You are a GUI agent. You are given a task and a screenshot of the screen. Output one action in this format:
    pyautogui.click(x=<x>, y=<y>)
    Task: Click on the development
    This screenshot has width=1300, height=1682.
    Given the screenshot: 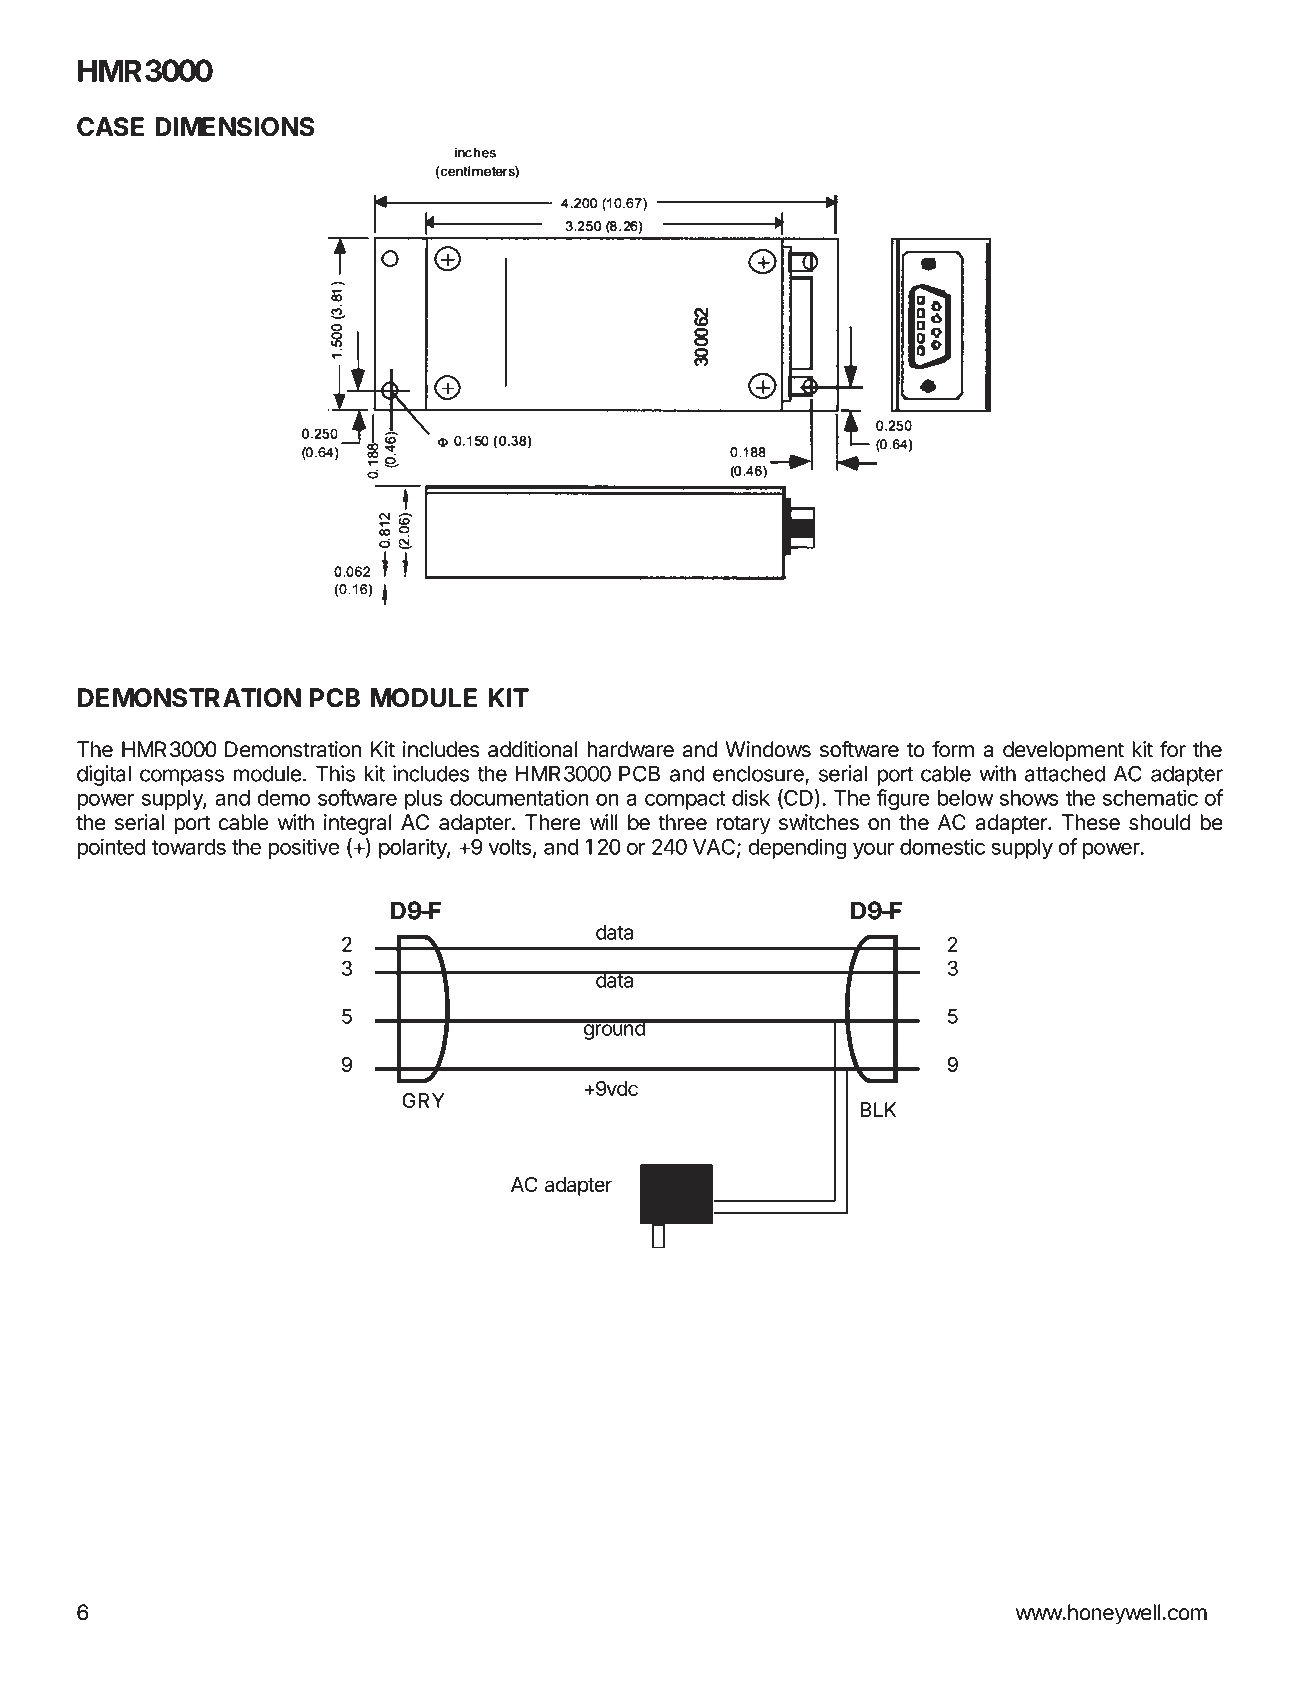 What is the action you would take?
    pyautogui.click(x=1063, y=751)
